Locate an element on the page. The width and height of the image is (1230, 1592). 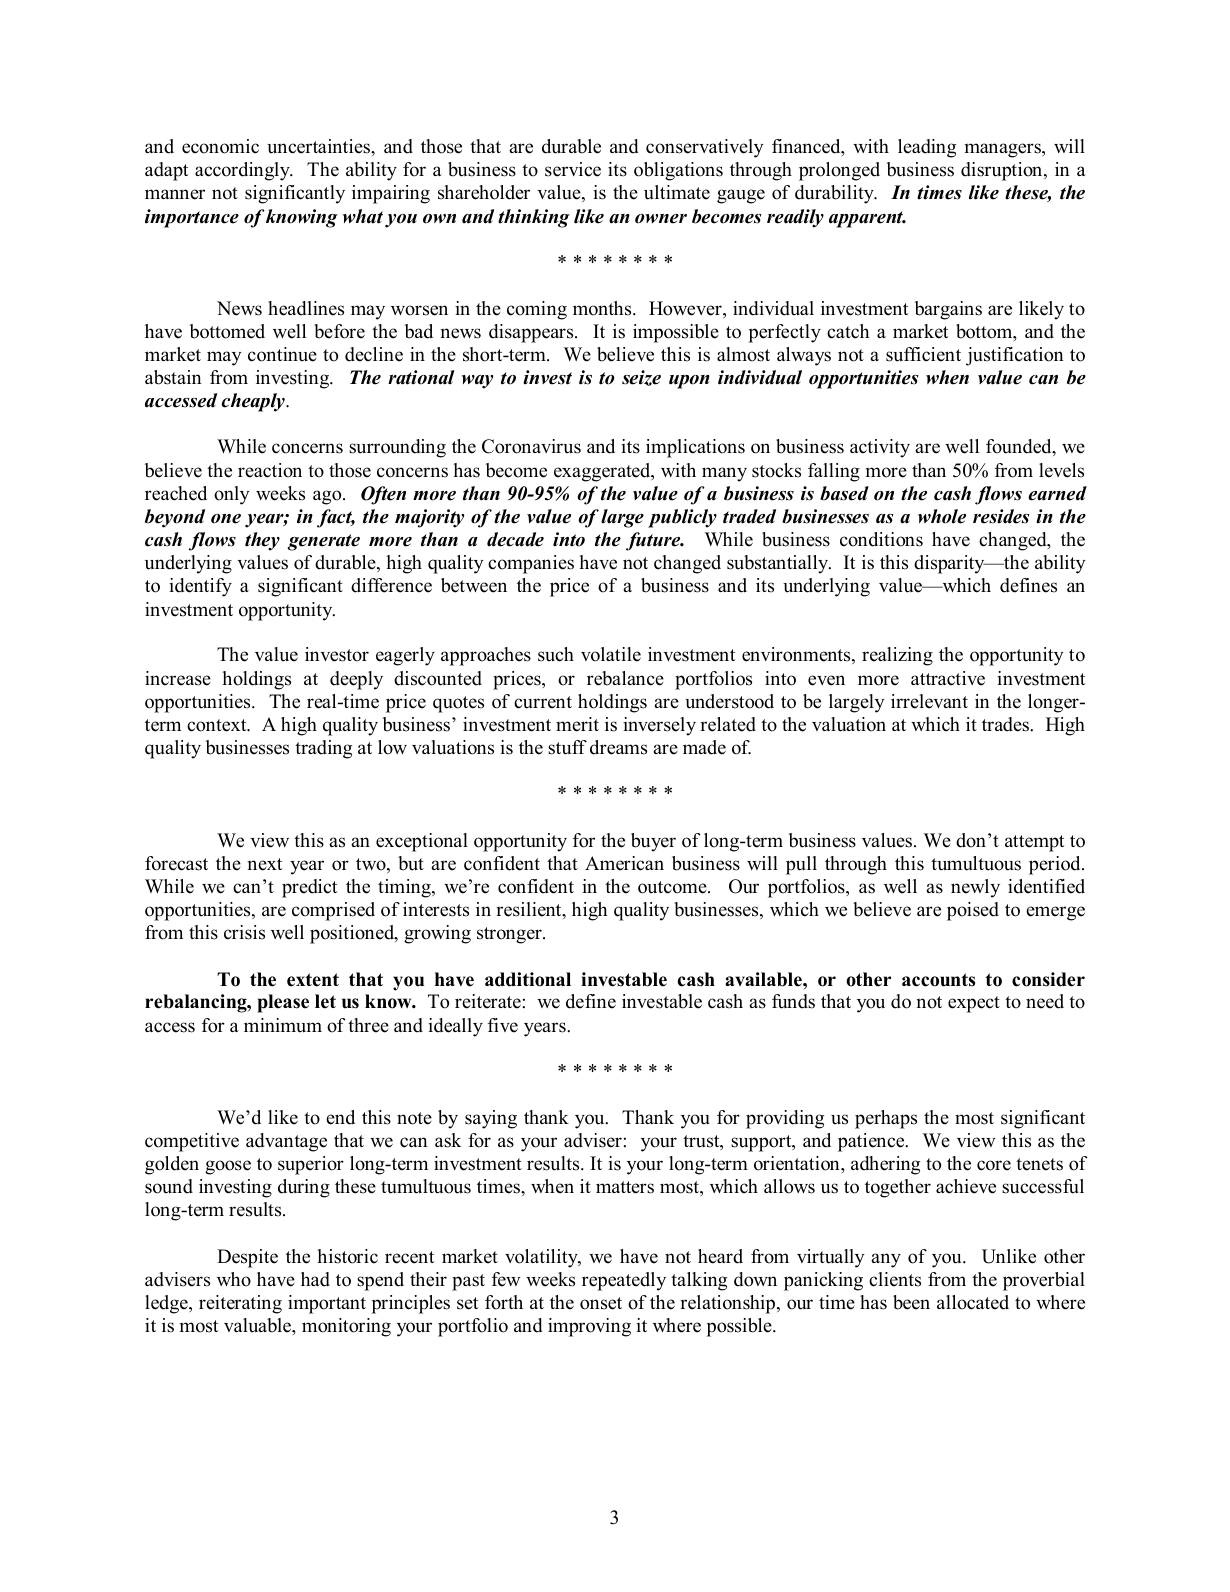
trades is located at coordinates (1006, 724).
